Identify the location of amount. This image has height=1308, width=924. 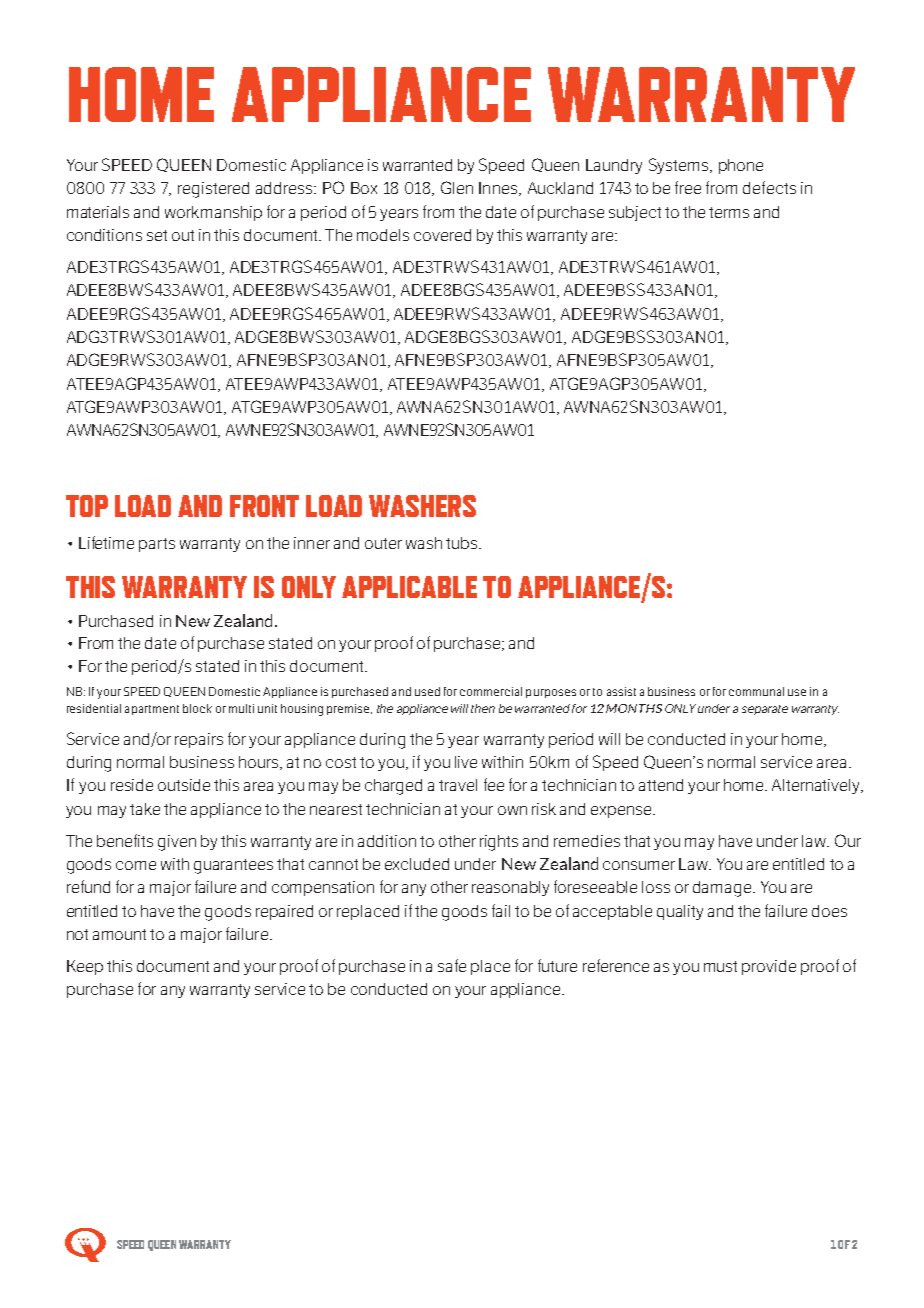
(119, 934).
